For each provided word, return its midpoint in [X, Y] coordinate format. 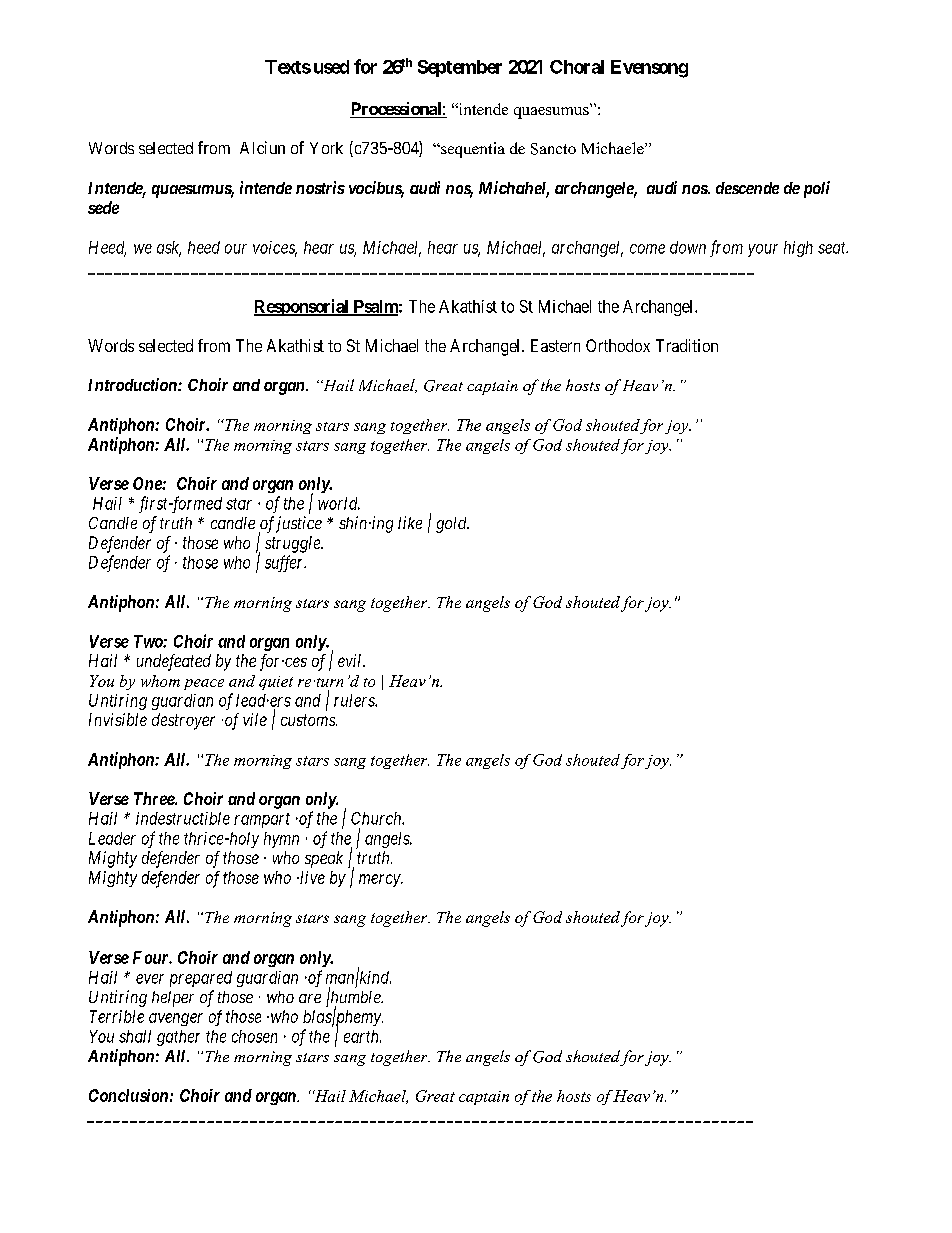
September [460, 68]
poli [817, 189]
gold [452, 525]
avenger [176, 1019]
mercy [380, 880]
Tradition [687, 345]
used [331, 67]
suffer [285, 563]
